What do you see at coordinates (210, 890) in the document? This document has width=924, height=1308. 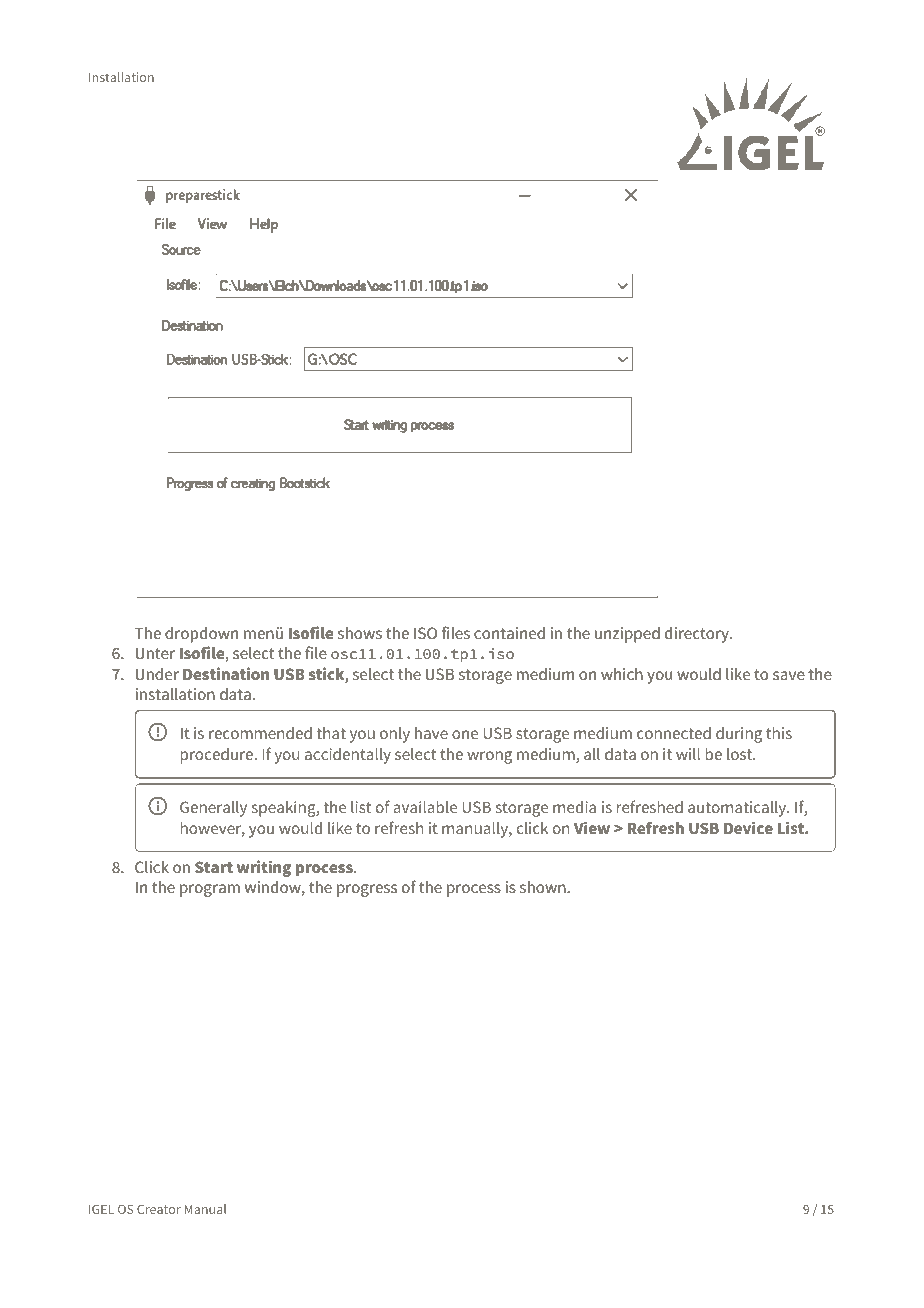 I see `program` at bounding box center [210, 890].
